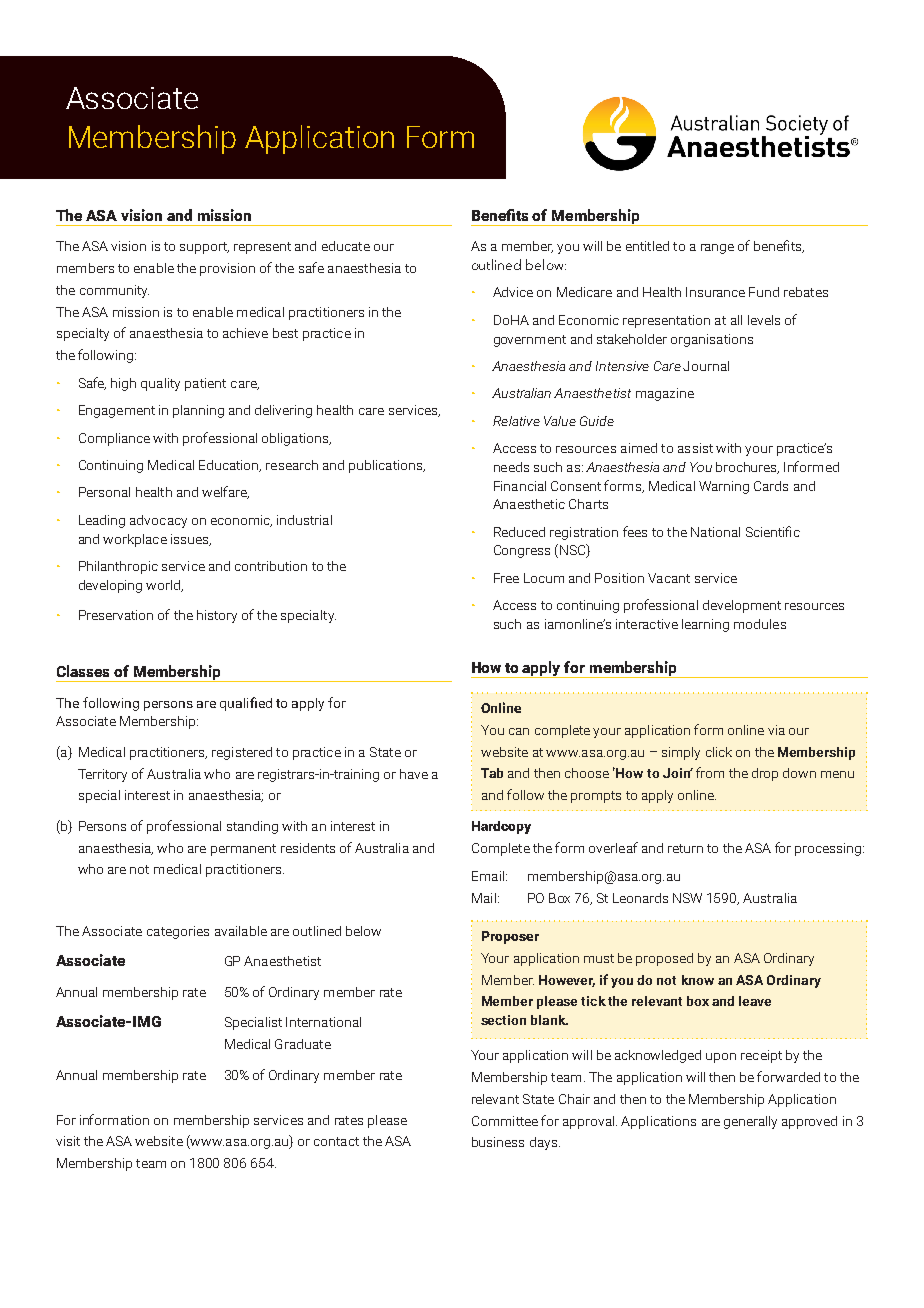 The height and width of the screenshot is (1308, 924). I want to click on Fund, so click(764, 292).
